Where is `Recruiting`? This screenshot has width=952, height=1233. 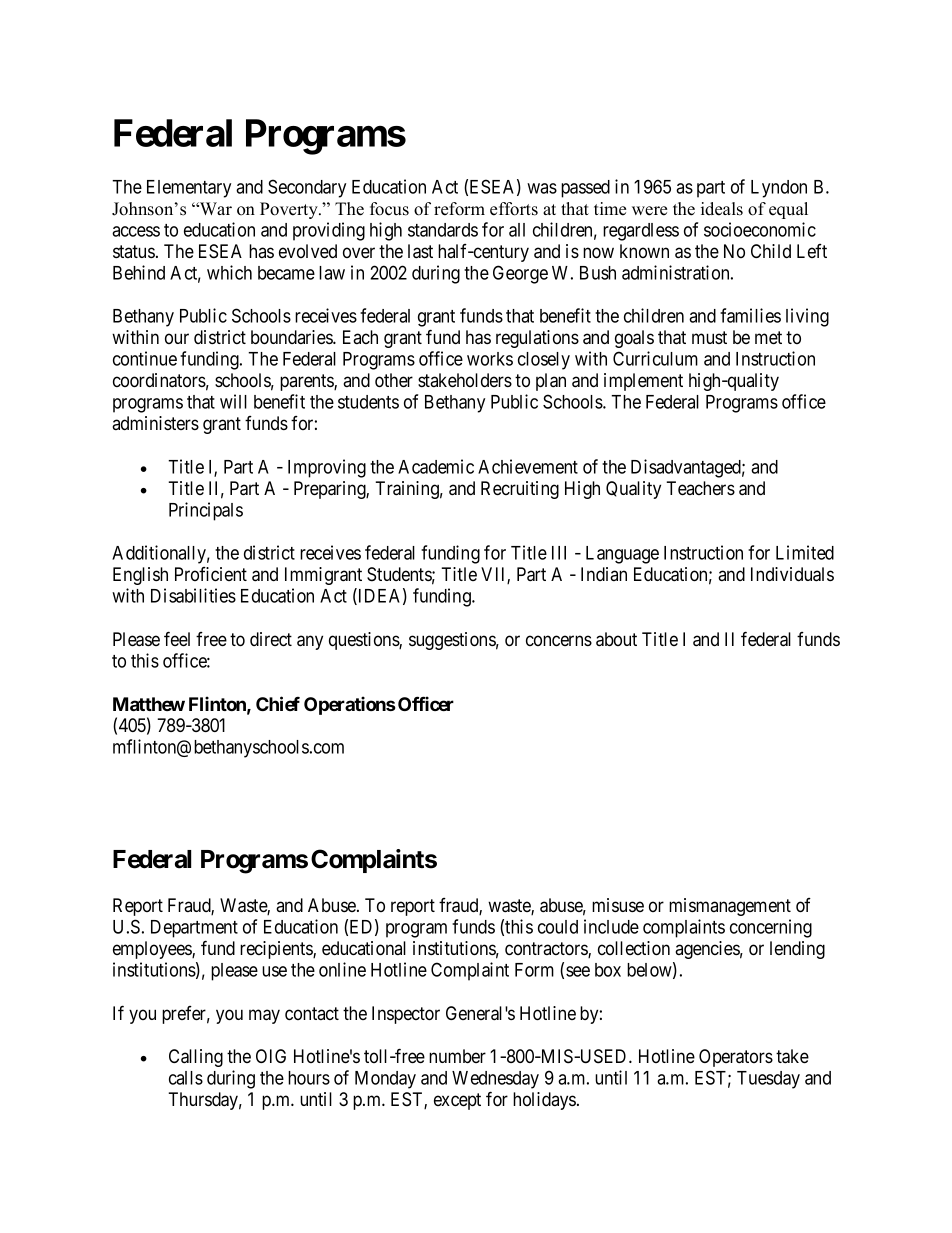
Recruiting is located at coordinates (520, 490).
